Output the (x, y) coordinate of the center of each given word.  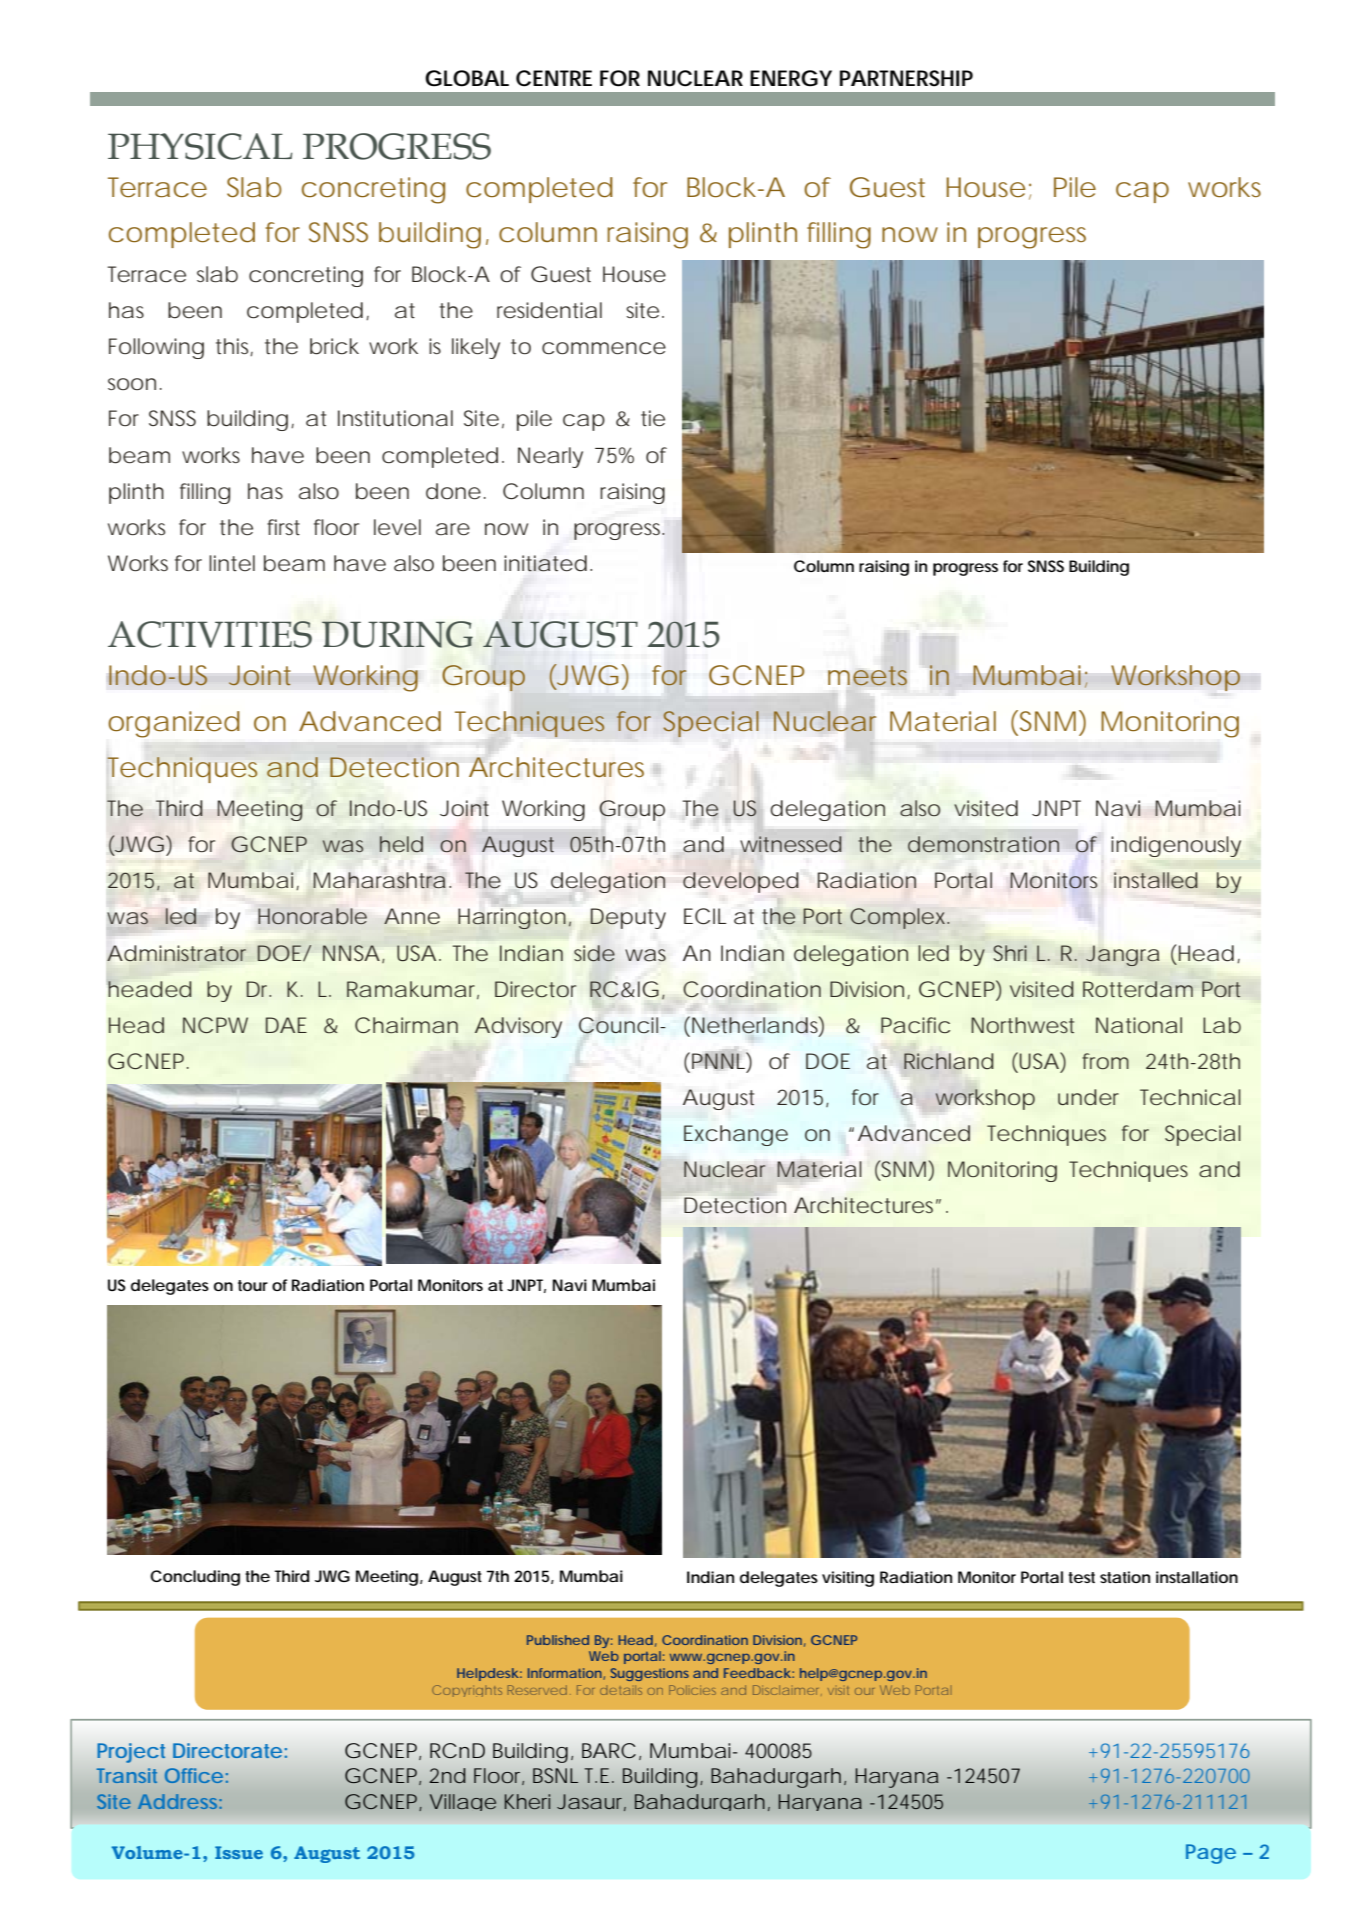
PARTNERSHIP (906, 78)
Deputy (628, 918)
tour (253, 1285)
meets (867, 676)
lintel (232, 563)
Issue (239, 1852)
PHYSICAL (200, 146)
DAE (286, 1025)
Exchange (736, 1135)
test (1081, 1577)
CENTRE (554, 78)
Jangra (1122, 955)
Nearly (550, 457)
